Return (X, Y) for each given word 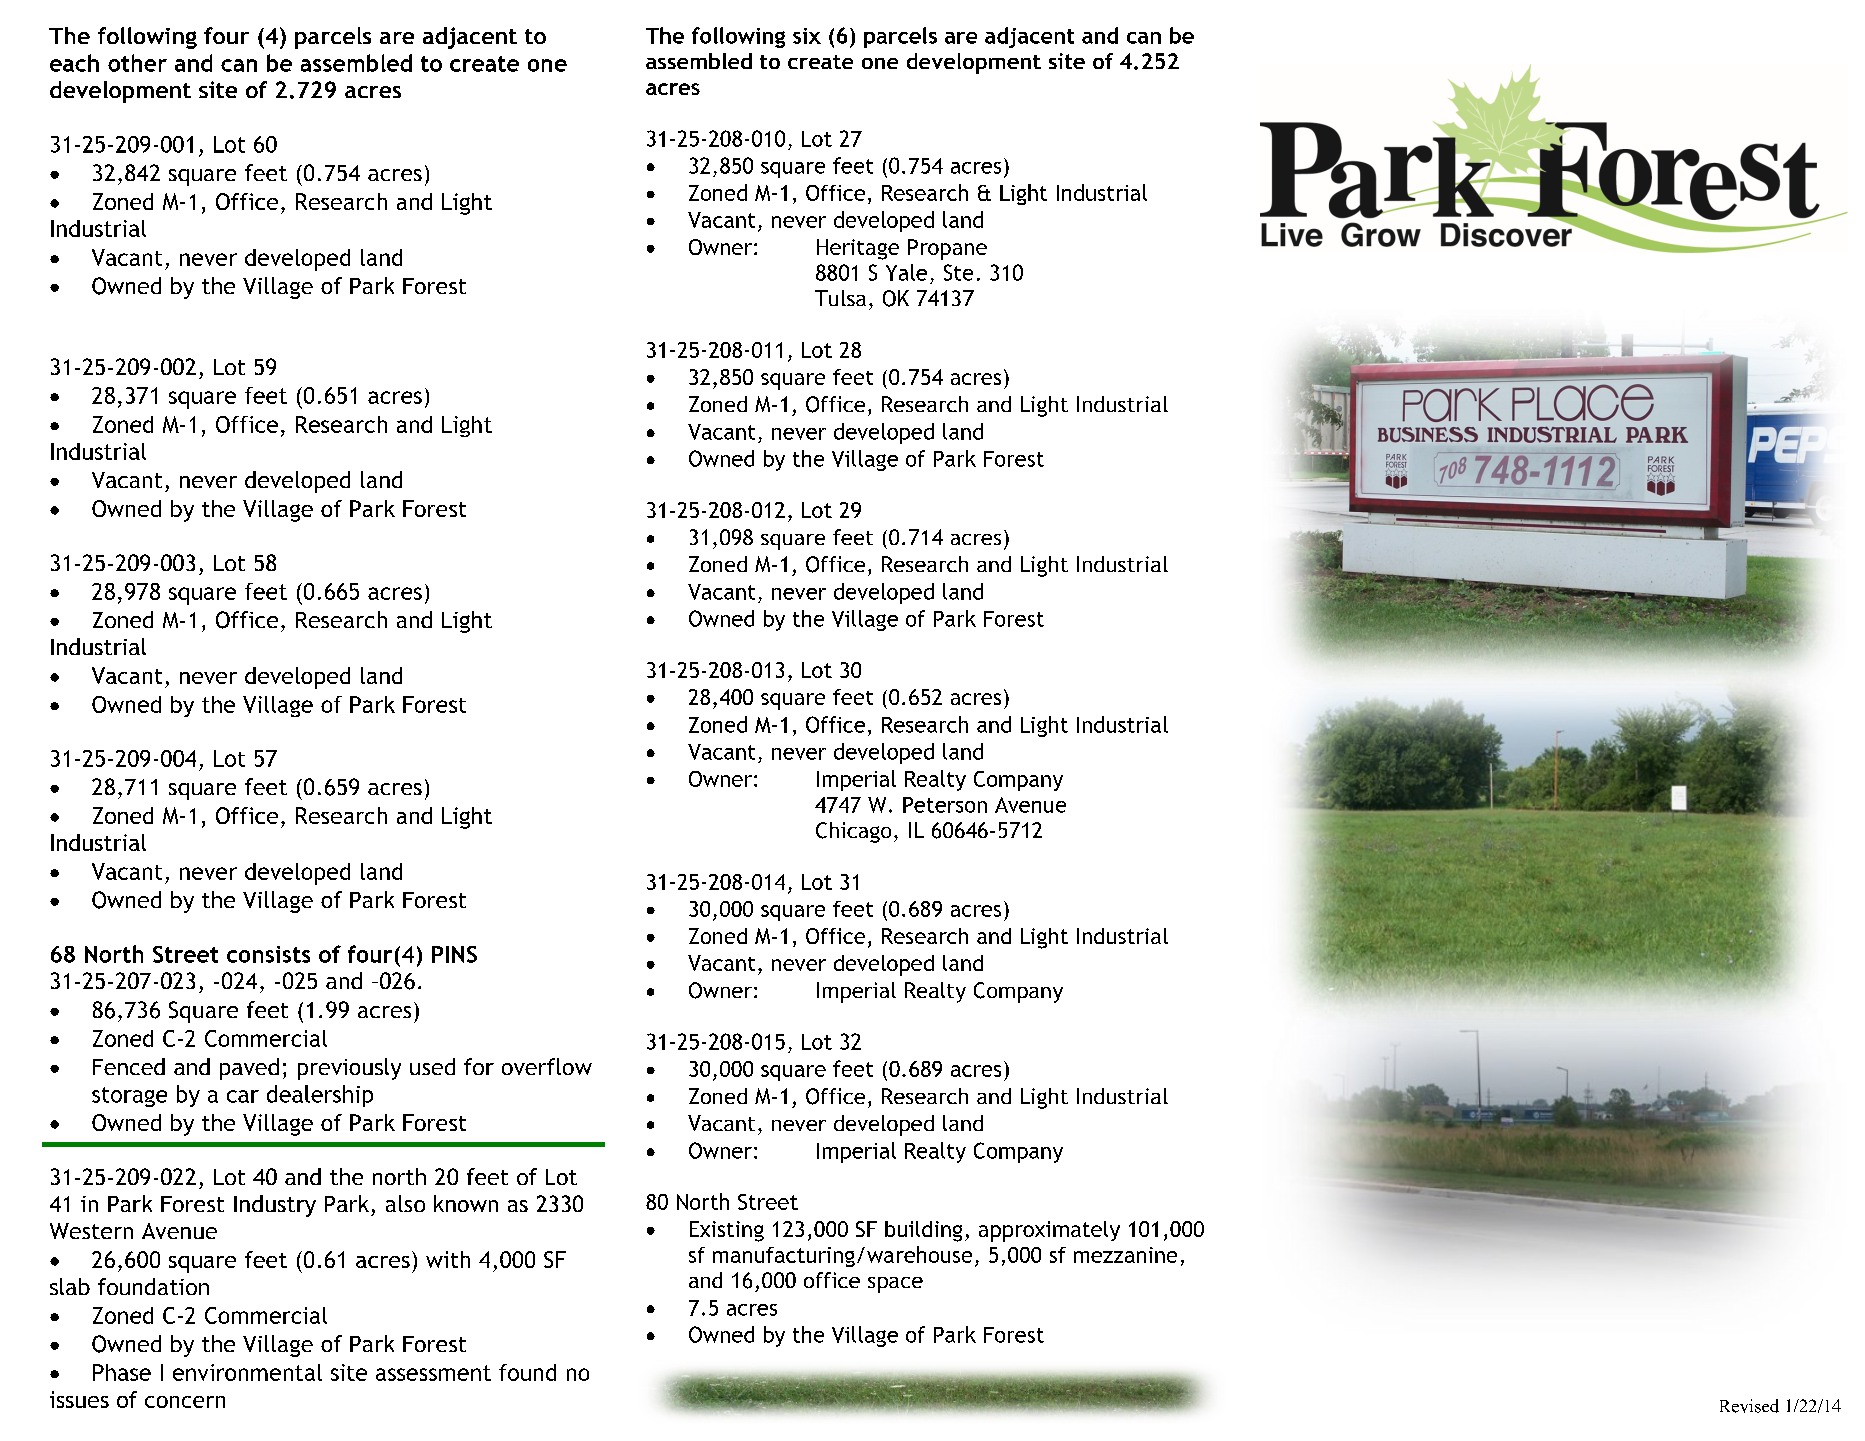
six (807, 36)
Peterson (945, 805)
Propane (947, 249)
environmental (247, 1372)
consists (268, 954)
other (137, 63)
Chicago (853, 832)
